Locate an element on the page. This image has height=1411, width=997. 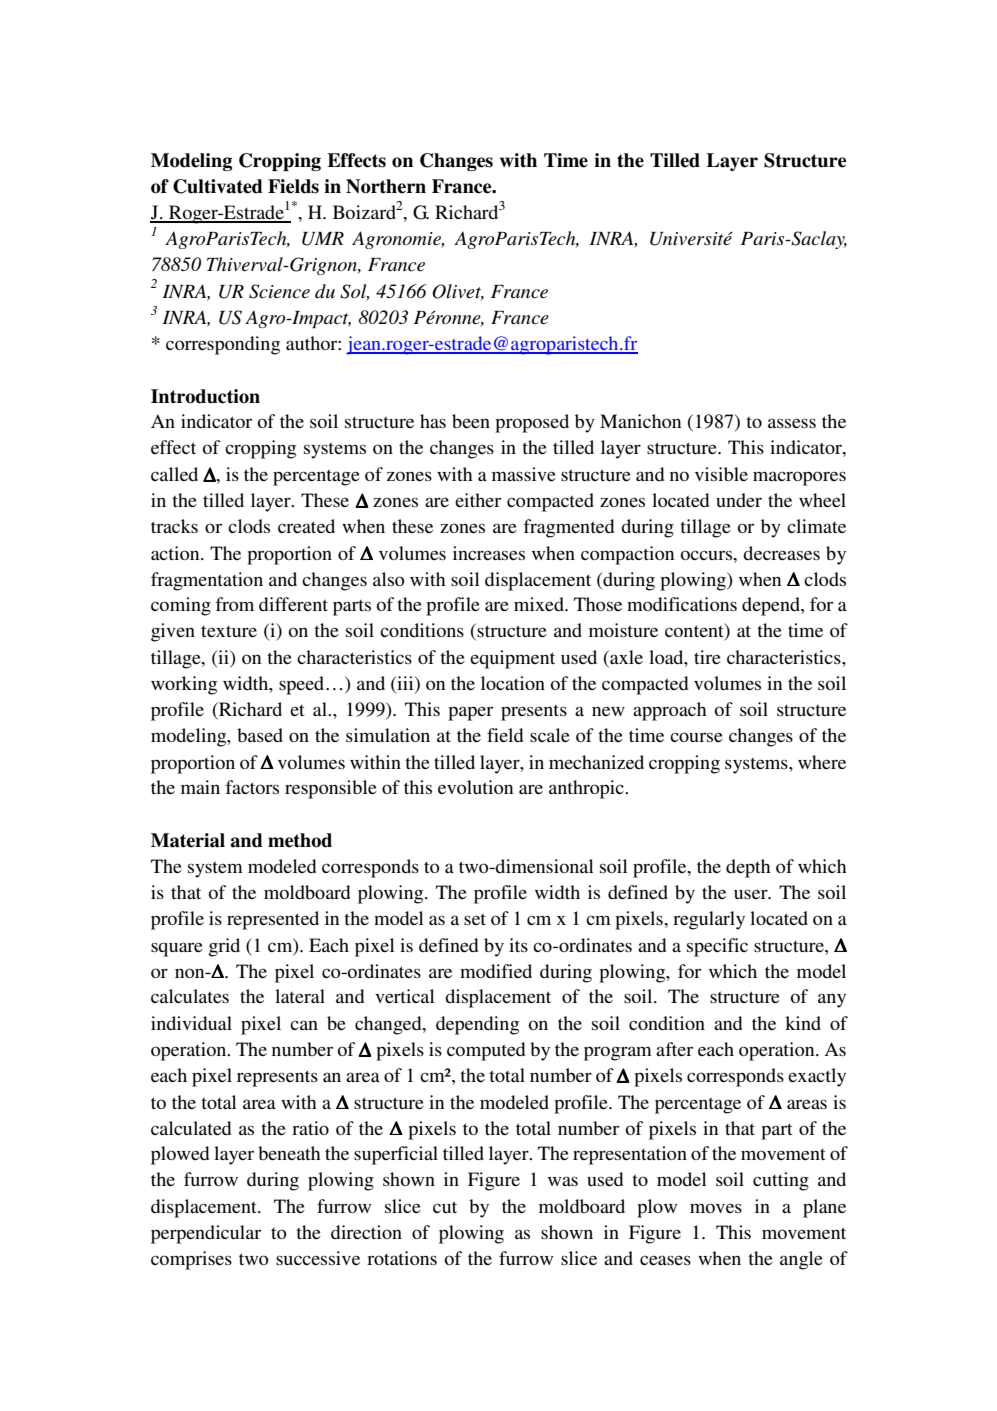
Northern is located at coordinates (386, 186).
